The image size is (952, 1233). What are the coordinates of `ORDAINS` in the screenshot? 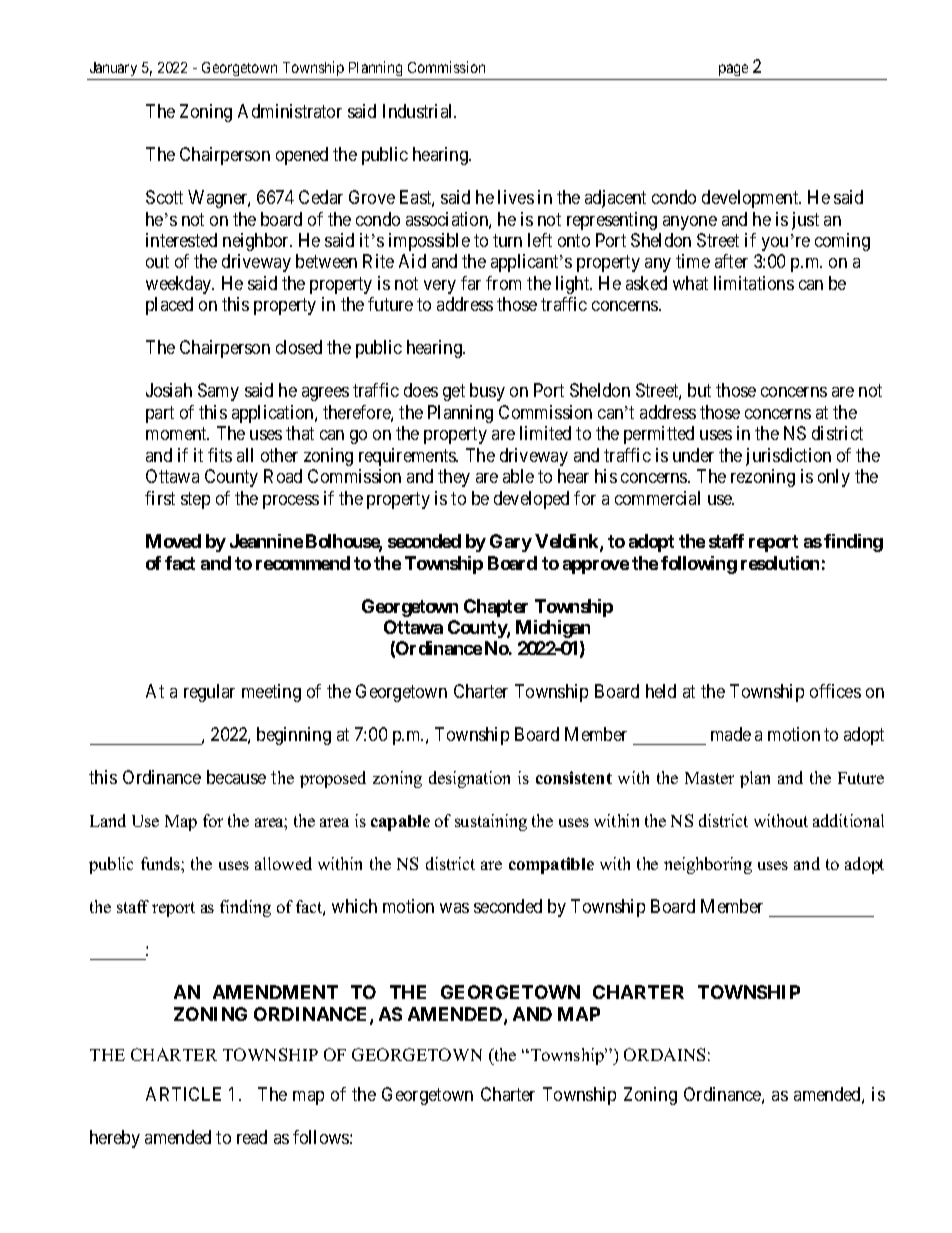 It's located at (664, 1054).
